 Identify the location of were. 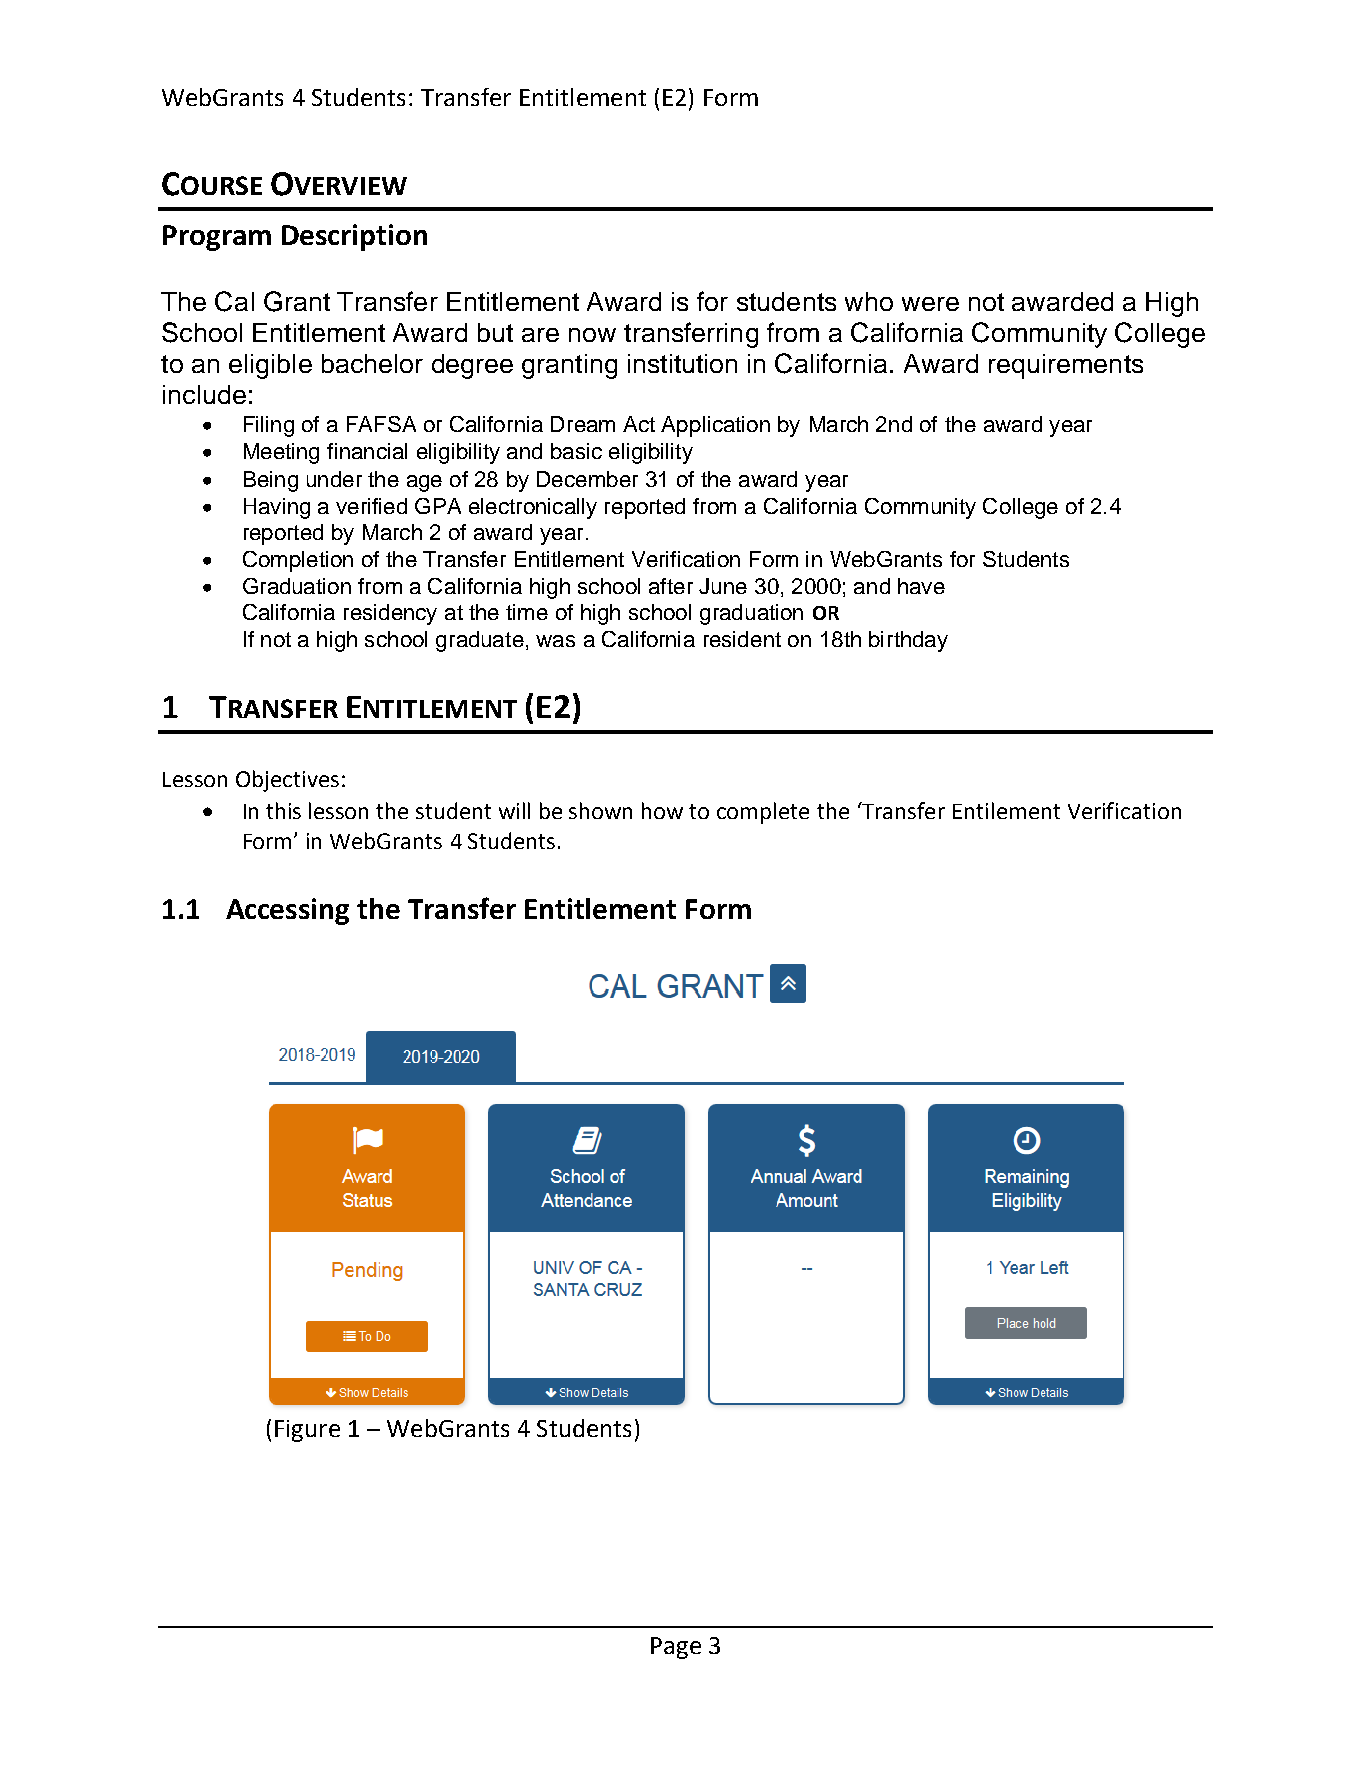
(930, 304).
